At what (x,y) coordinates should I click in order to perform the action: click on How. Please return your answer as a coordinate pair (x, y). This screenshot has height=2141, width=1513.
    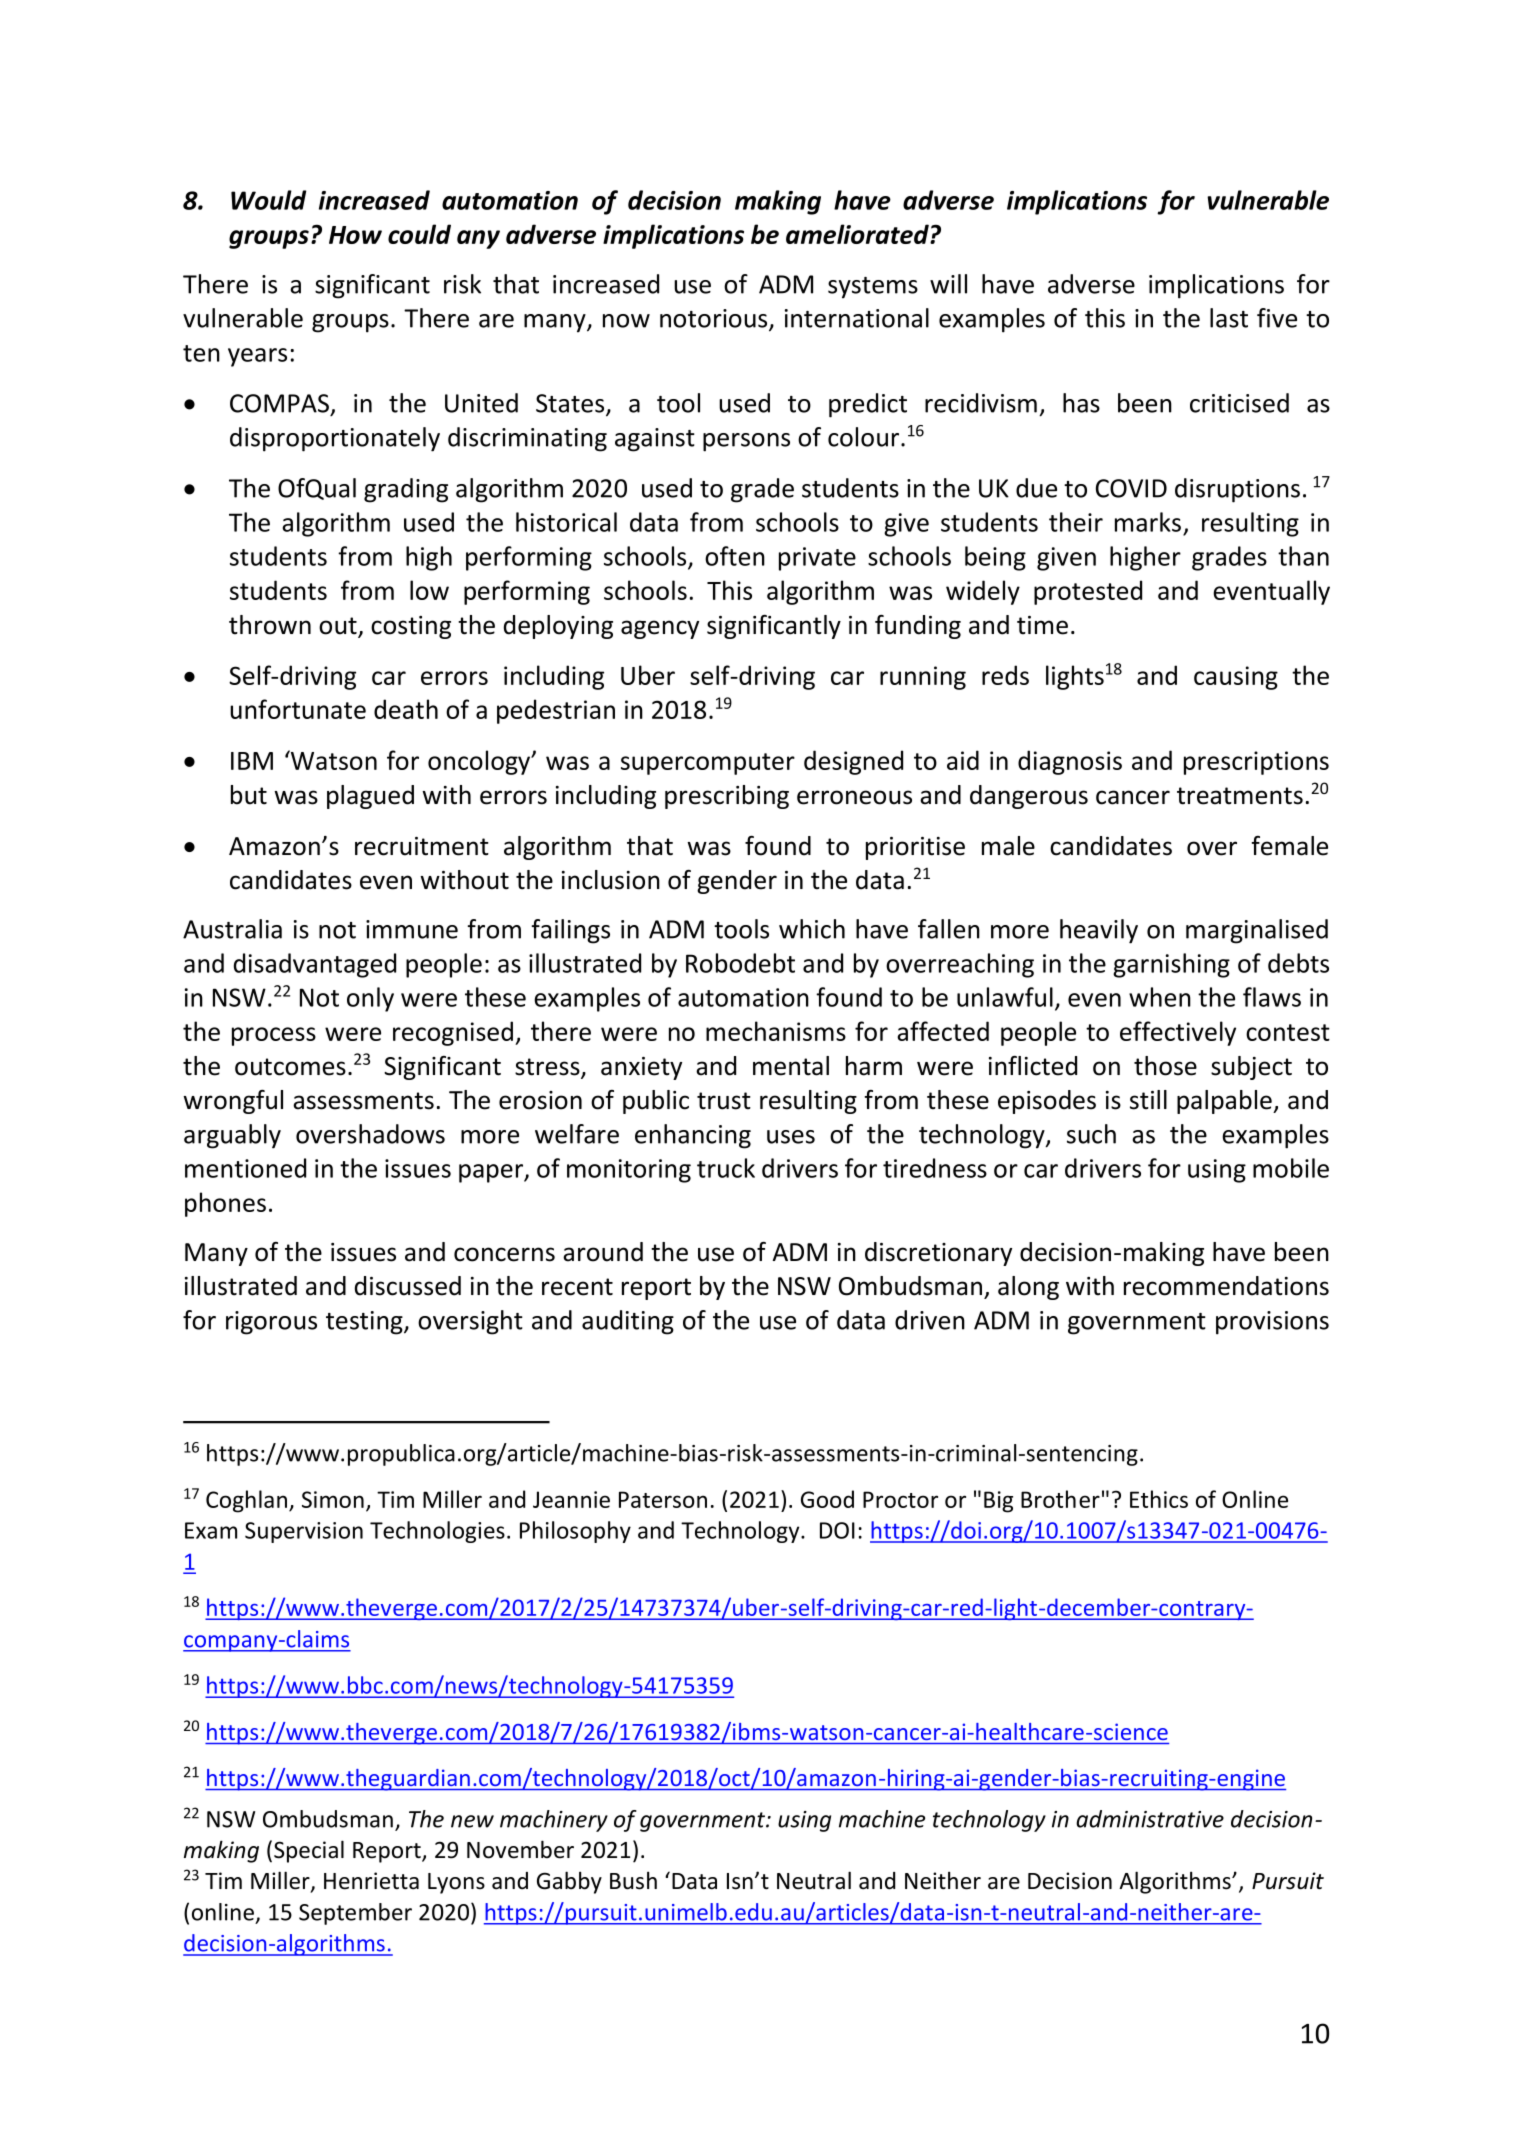
    Looking at the image, I should click on (355, 235).
